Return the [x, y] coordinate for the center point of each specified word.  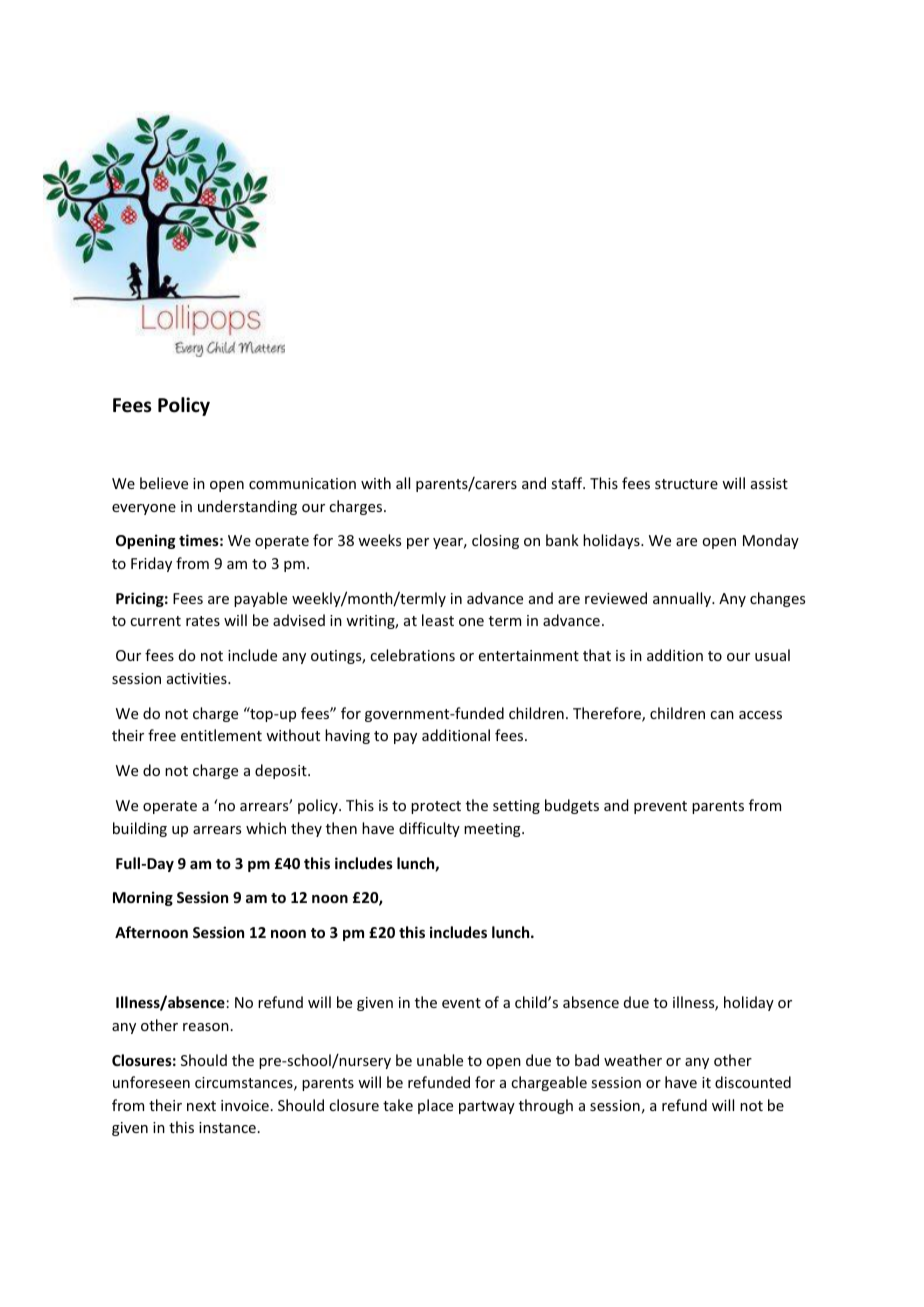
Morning [143, 898]
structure [686, 484]
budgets [572, 806]
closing [495, 541]
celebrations [412, 655]
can [722, 715]
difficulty [429, 829]
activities [198, 678]
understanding [247, 507]
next [201, 1106]
